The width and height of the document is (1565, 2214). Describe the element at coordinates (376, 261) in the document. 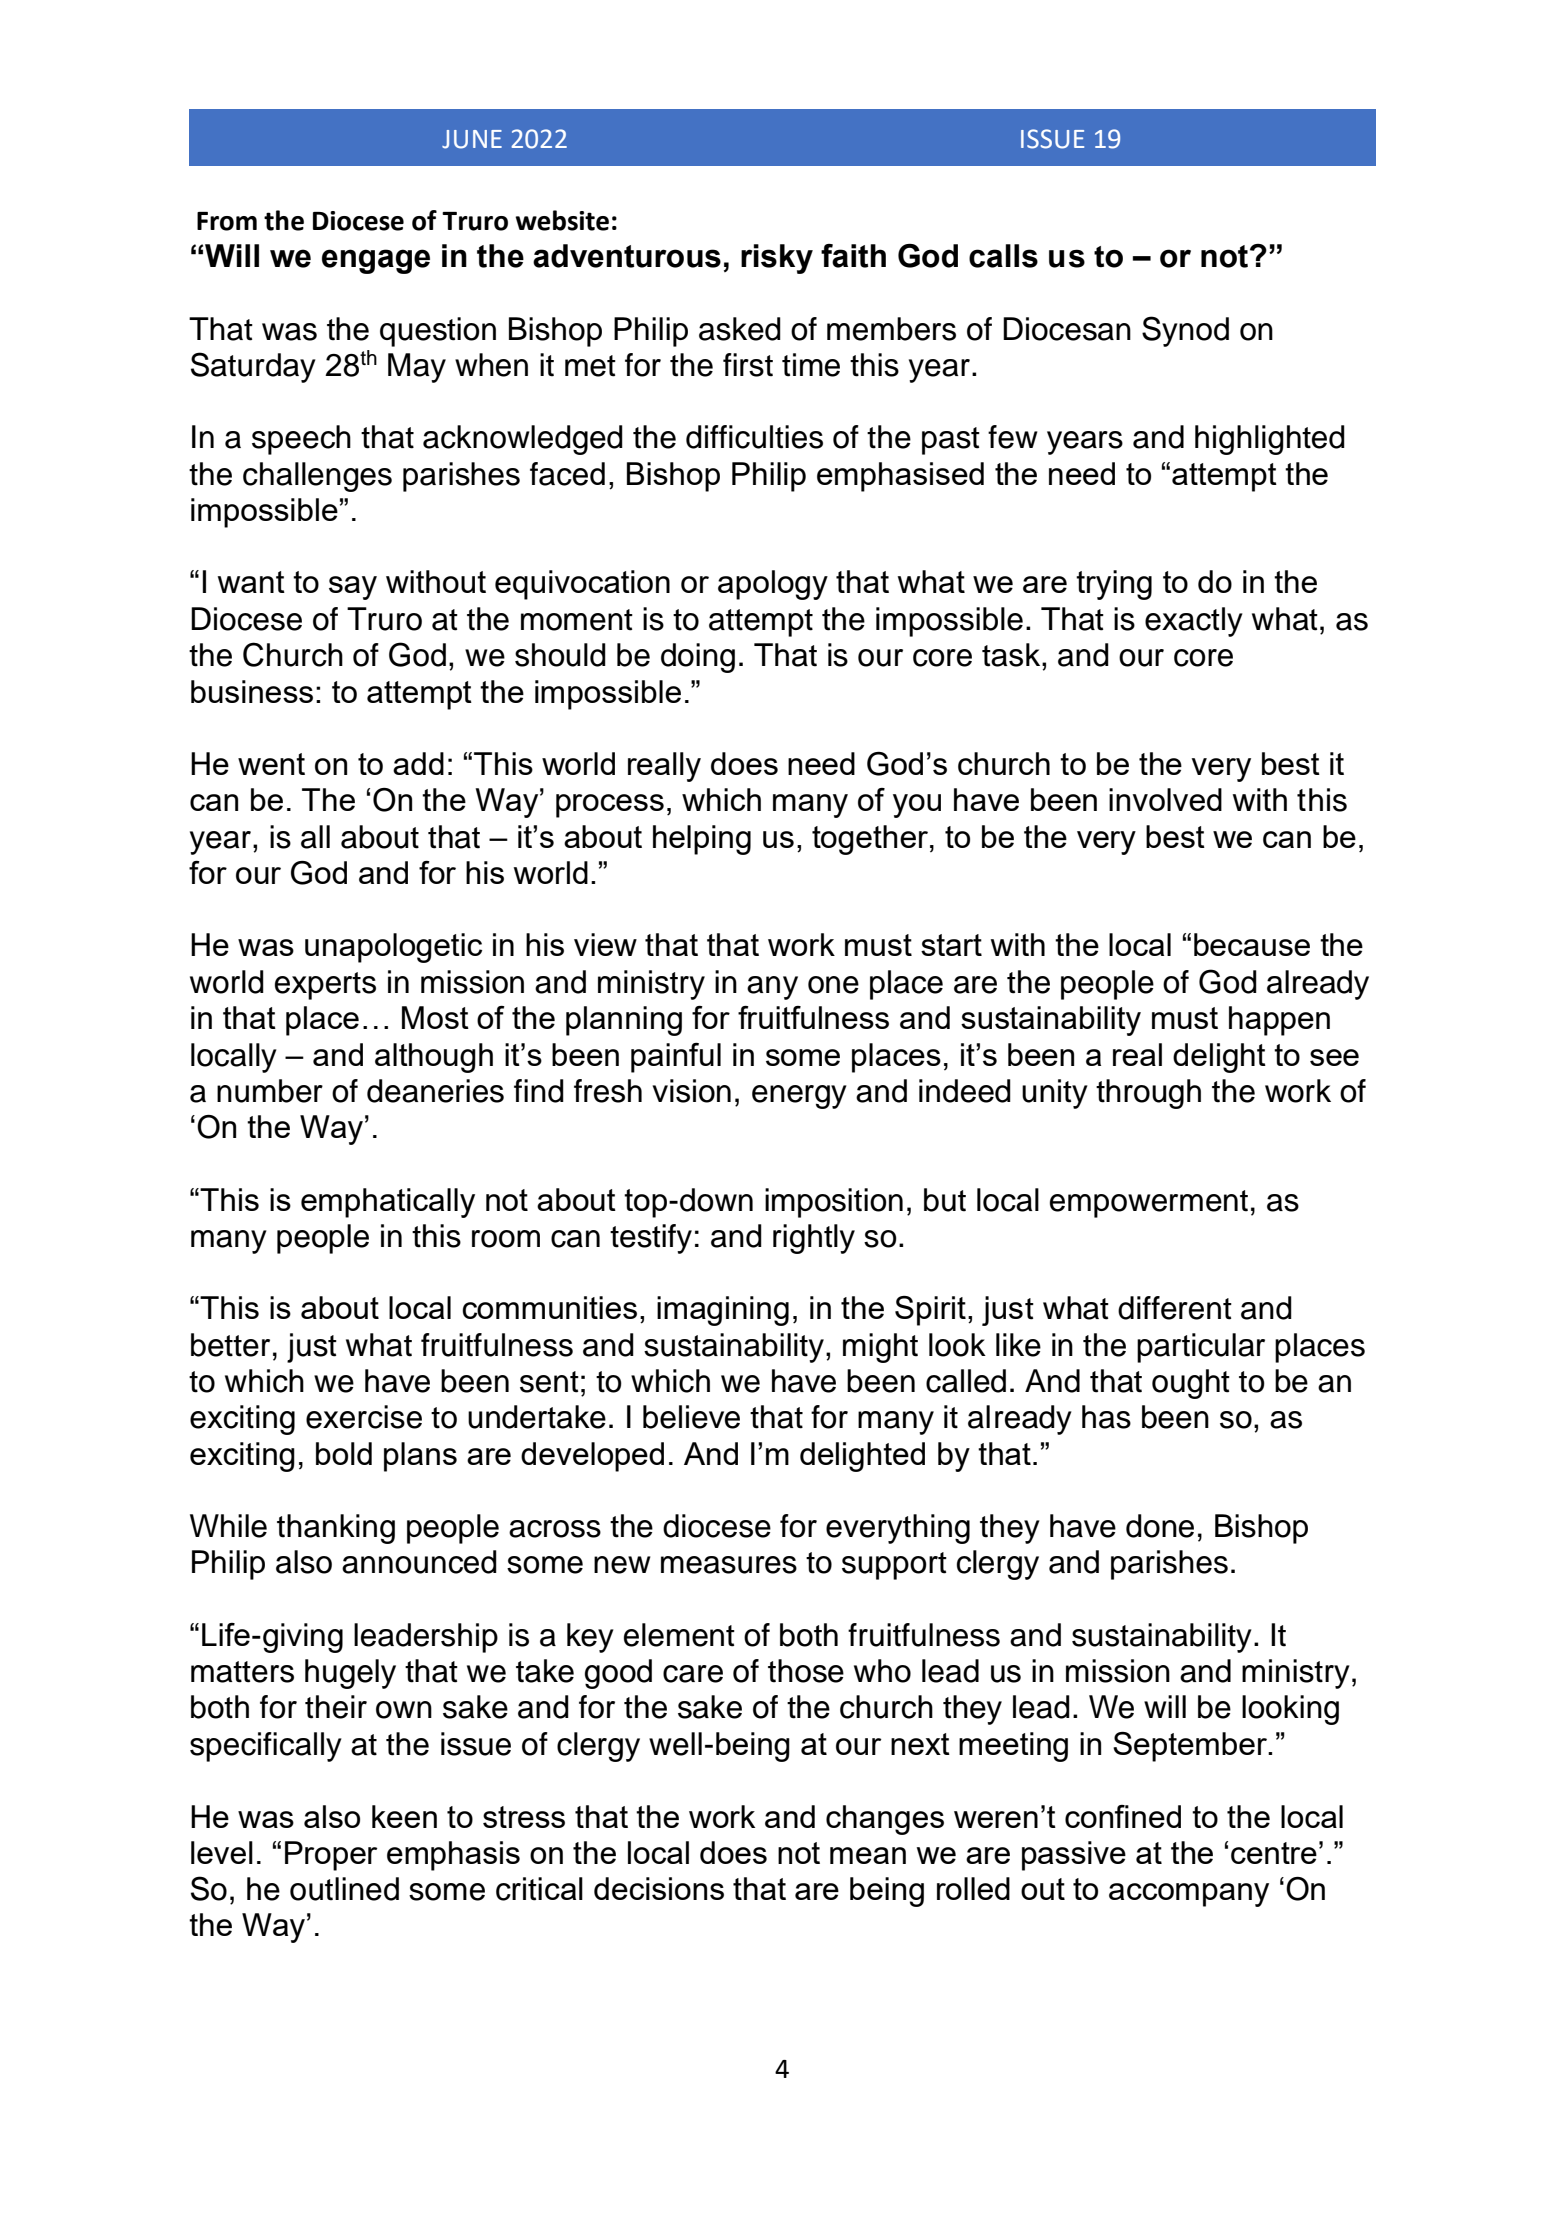

I see `engage` at that location.
